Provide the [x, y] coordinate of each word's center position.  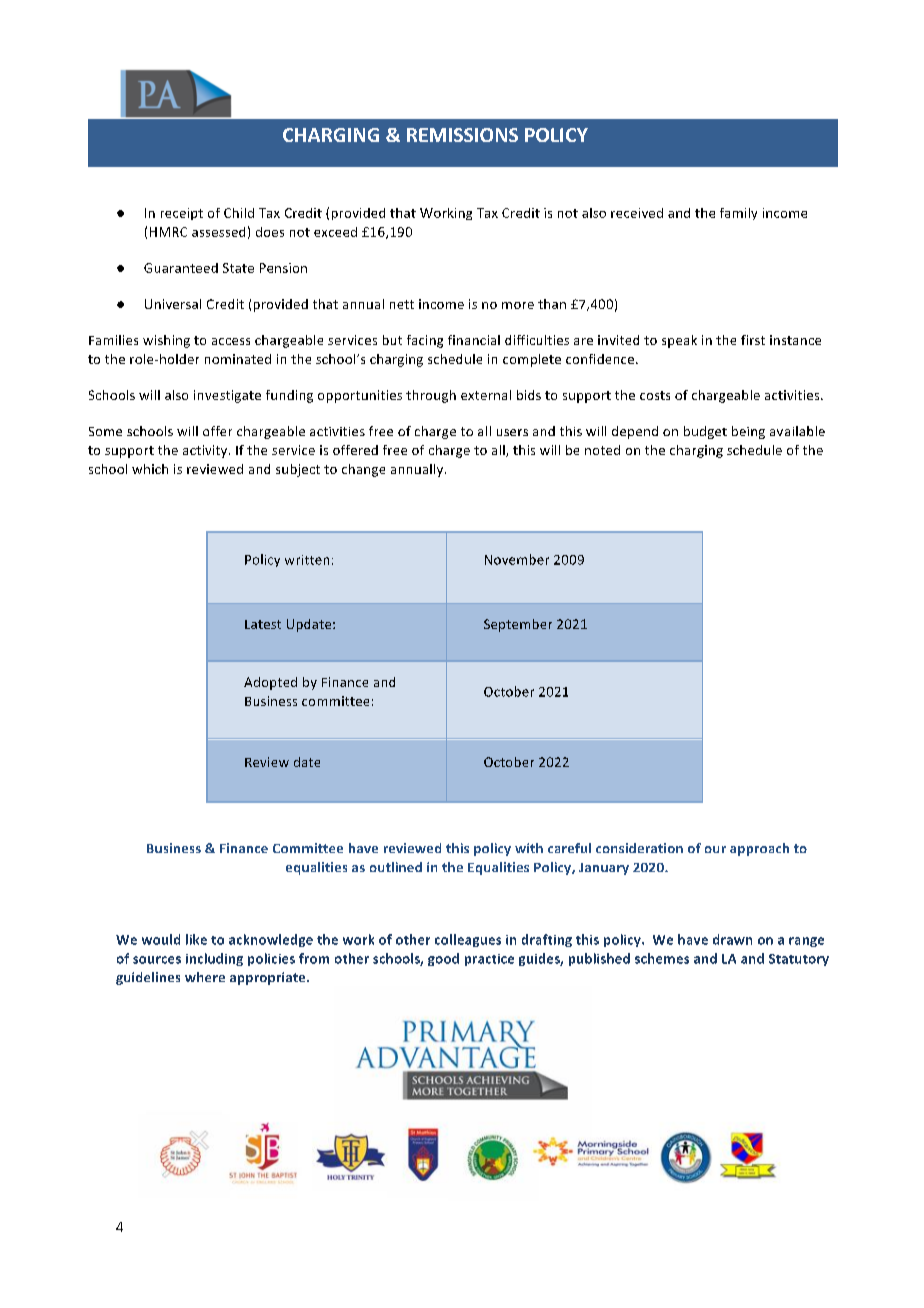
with [529, 848]
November [517, 559]
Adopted [270, 683]
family [738, 214]
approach [759, 849]
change [363, 470]
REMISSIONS [462, 135]
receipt [182, 214]
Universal [173, 304]
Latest [263, 624]
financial [474, 340]
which [150, 469]
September [518, 625]
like [196, 939]
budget [705, 432]
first [753, 340]
